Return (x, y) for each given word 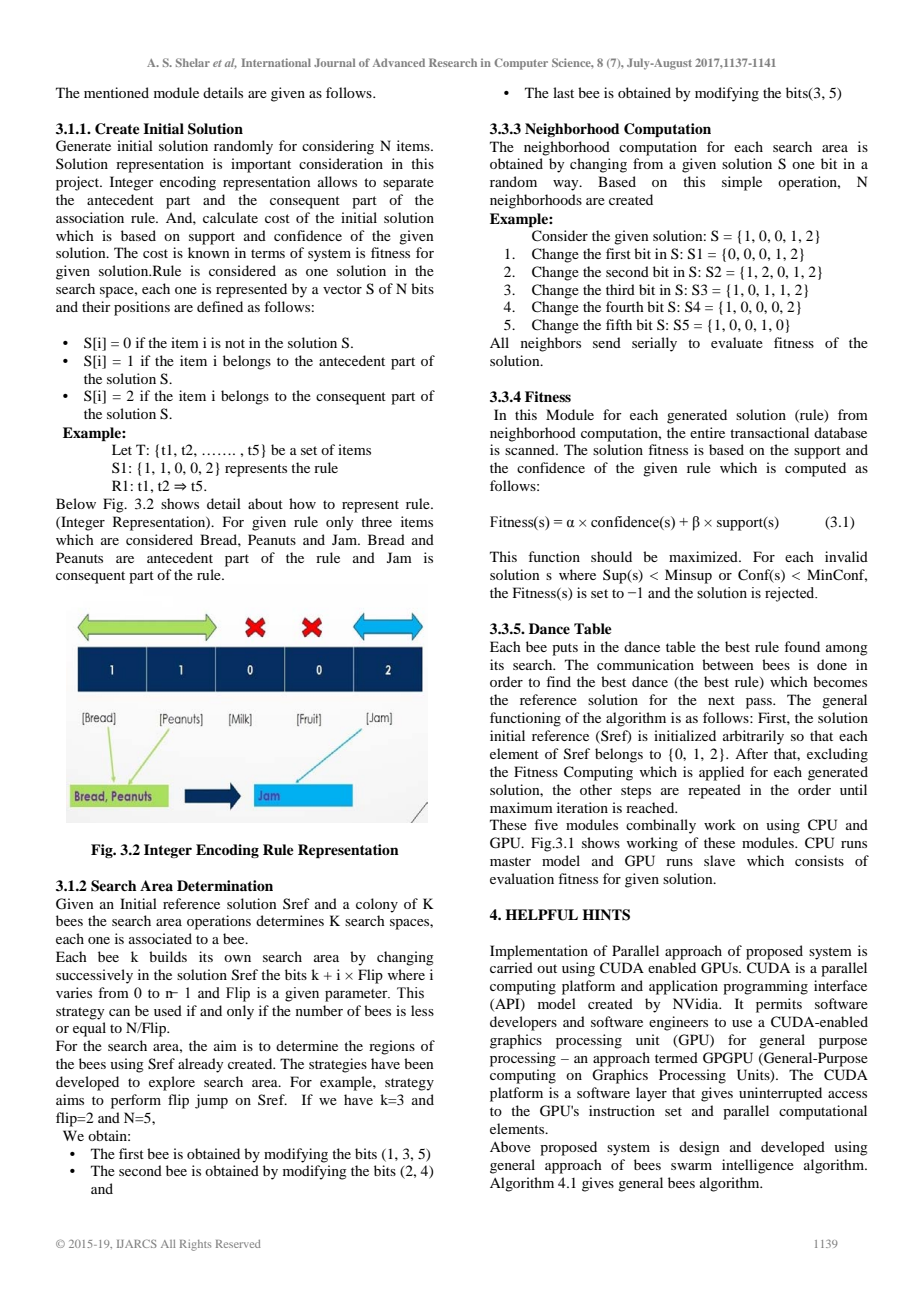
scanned (531, 449)
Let (122, 449)
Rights (195, 1245)
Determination (225, 885)
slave (719, 860)
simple (742, 183)
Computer (521, 64)
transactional (769, 432)
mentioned (116, 92)
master (510, 861)
